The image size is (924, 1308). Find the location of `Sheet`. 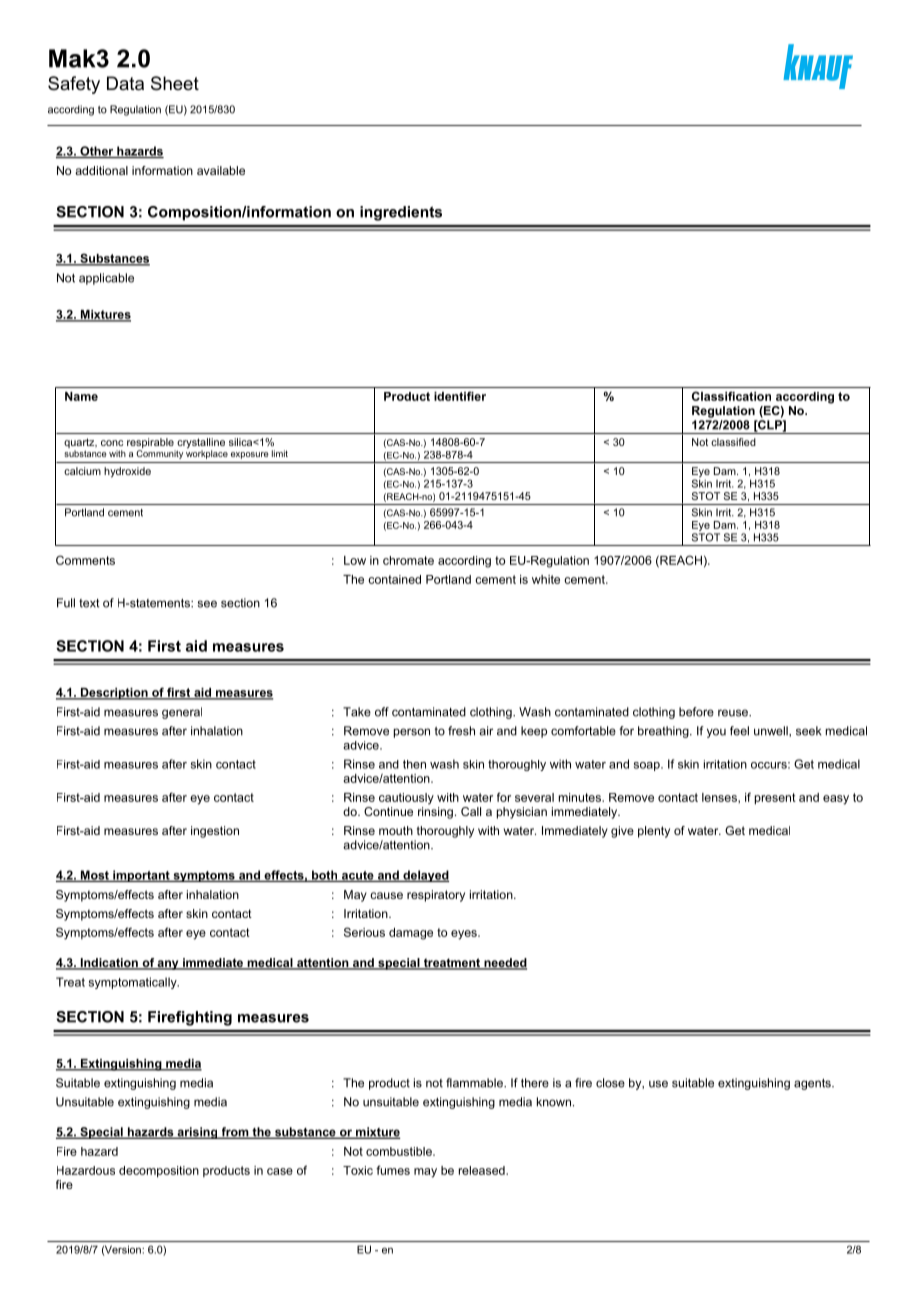

Sheet is located at coordinates (175, 83).
